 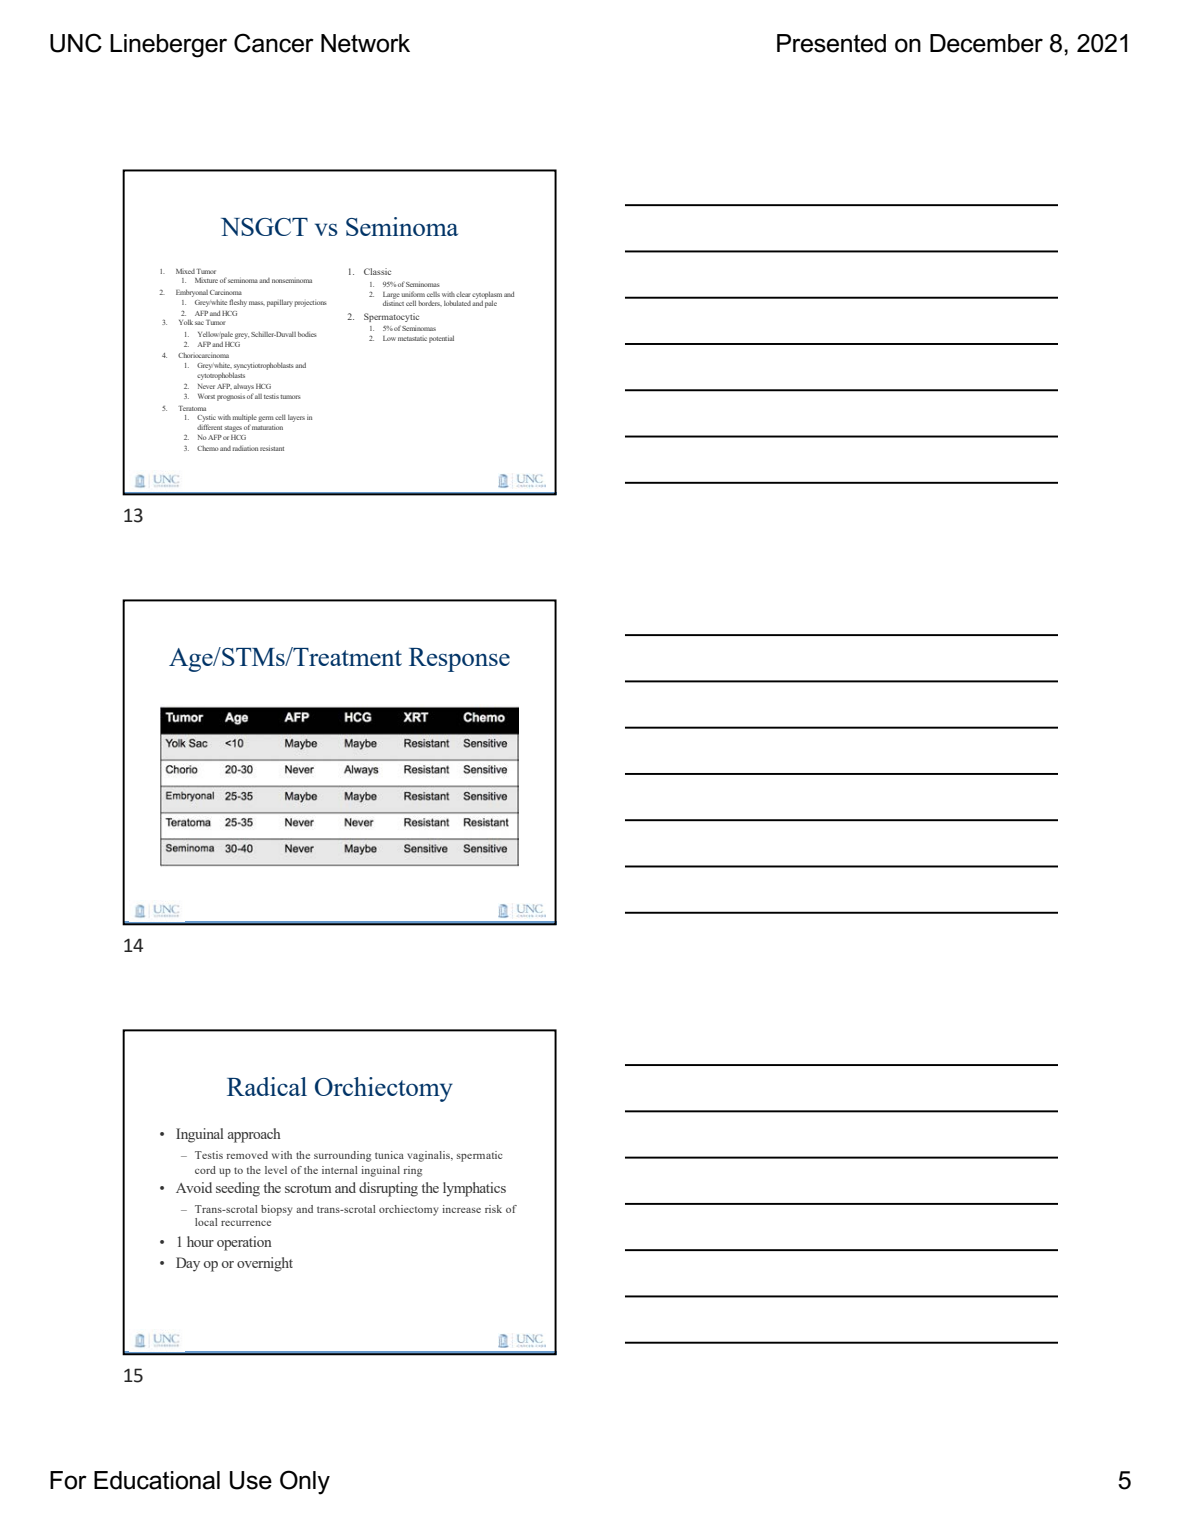 I want to click on Response, so click(x=459, y=660).
